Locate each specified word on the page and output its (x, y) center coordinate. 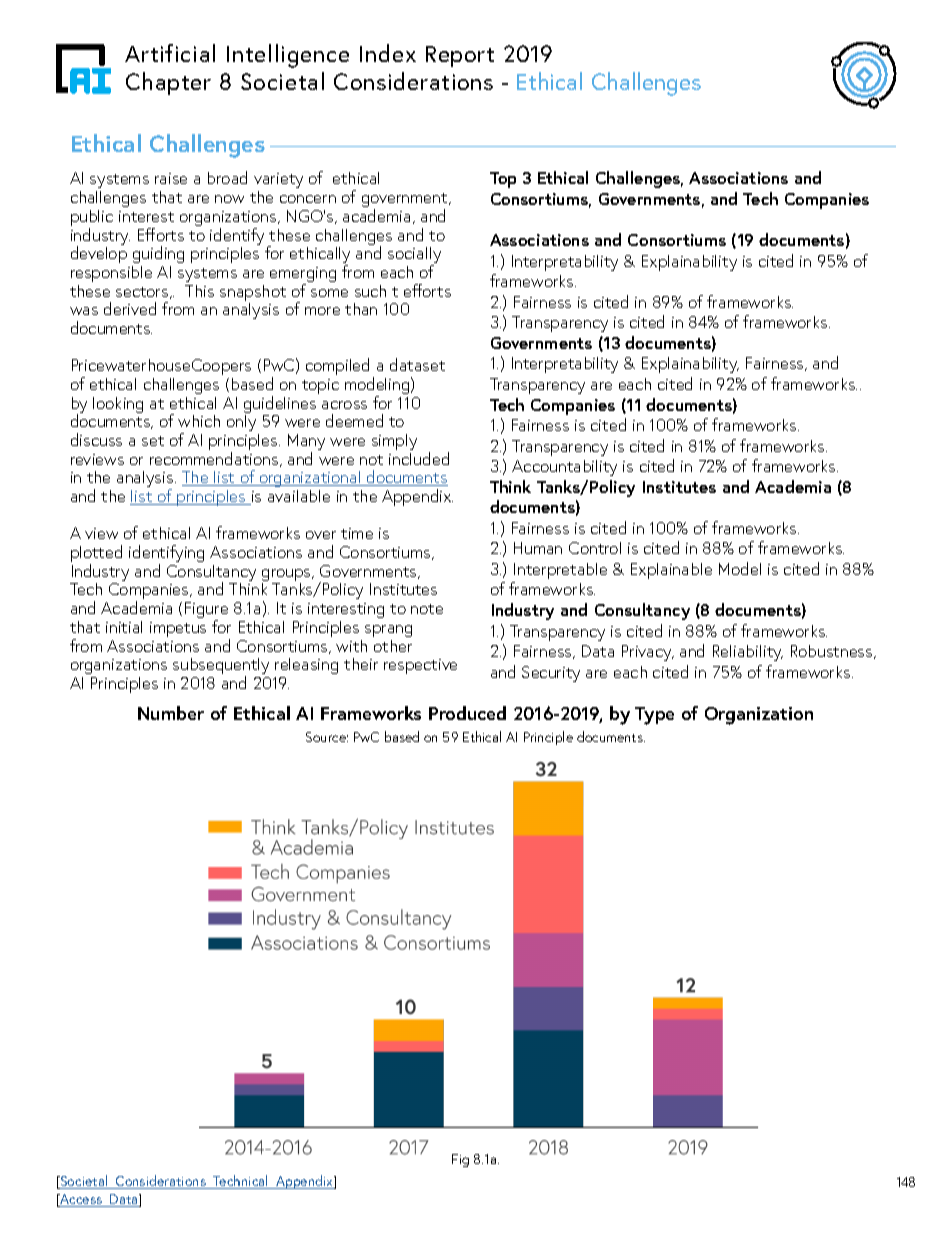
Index (388, 53)
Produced (467, 713)
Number (171, 713)
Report (460, 56)
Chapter (168, 83)
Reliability (748, 653)
